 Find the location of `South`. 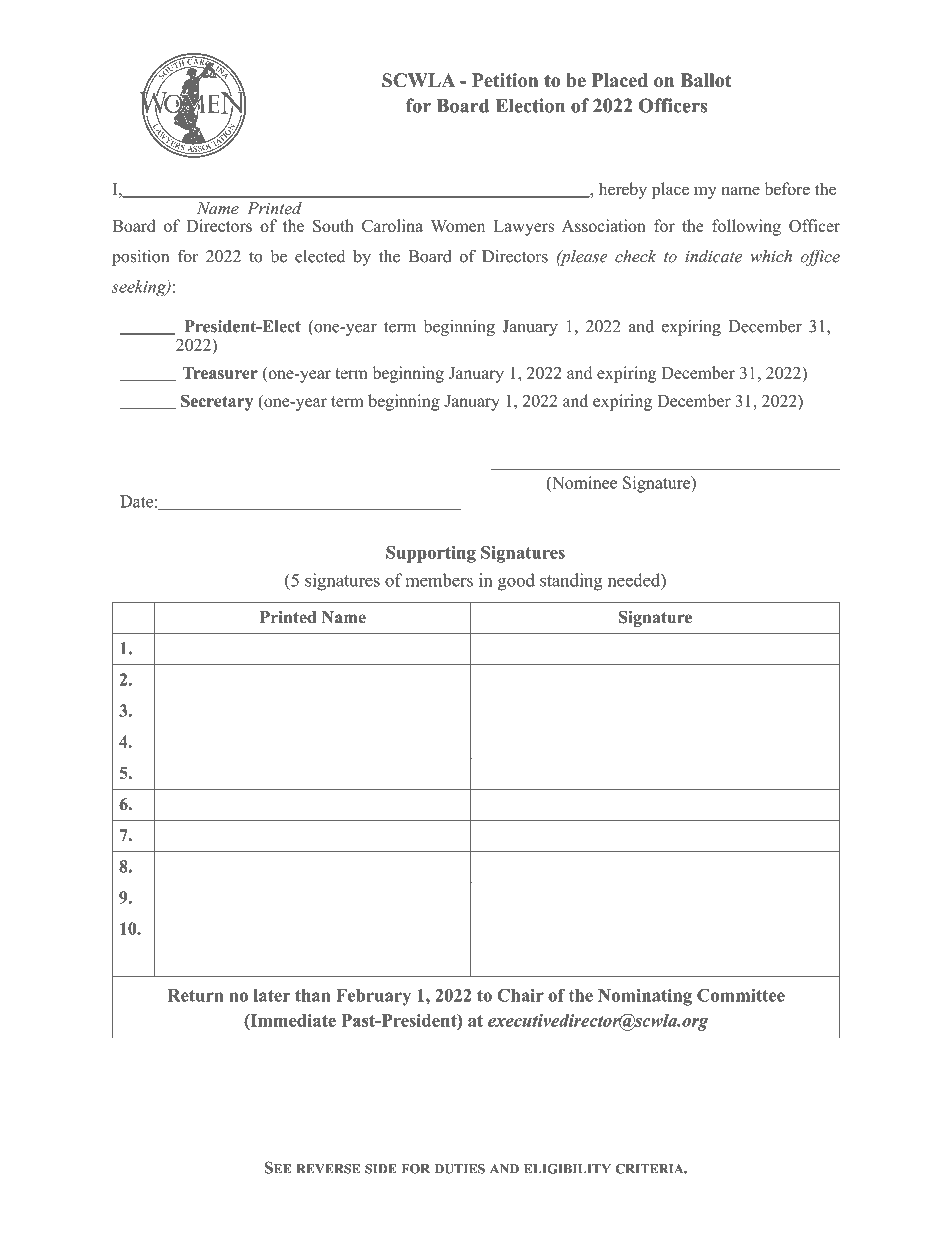

South is located at coordinates (333, 225).
